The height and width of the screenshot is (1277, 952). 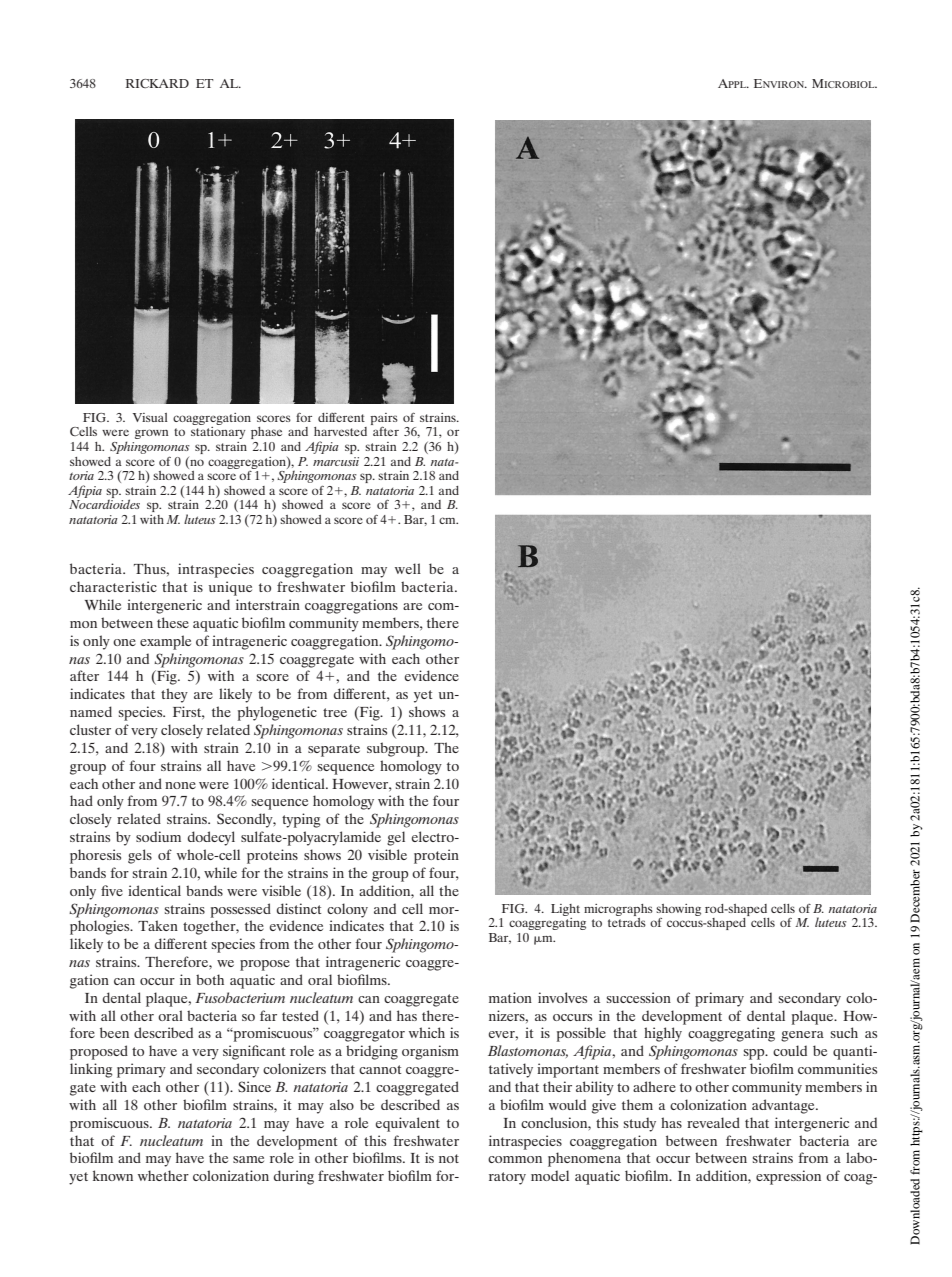 I want to click on harvested, so click(x=340, y=431).
